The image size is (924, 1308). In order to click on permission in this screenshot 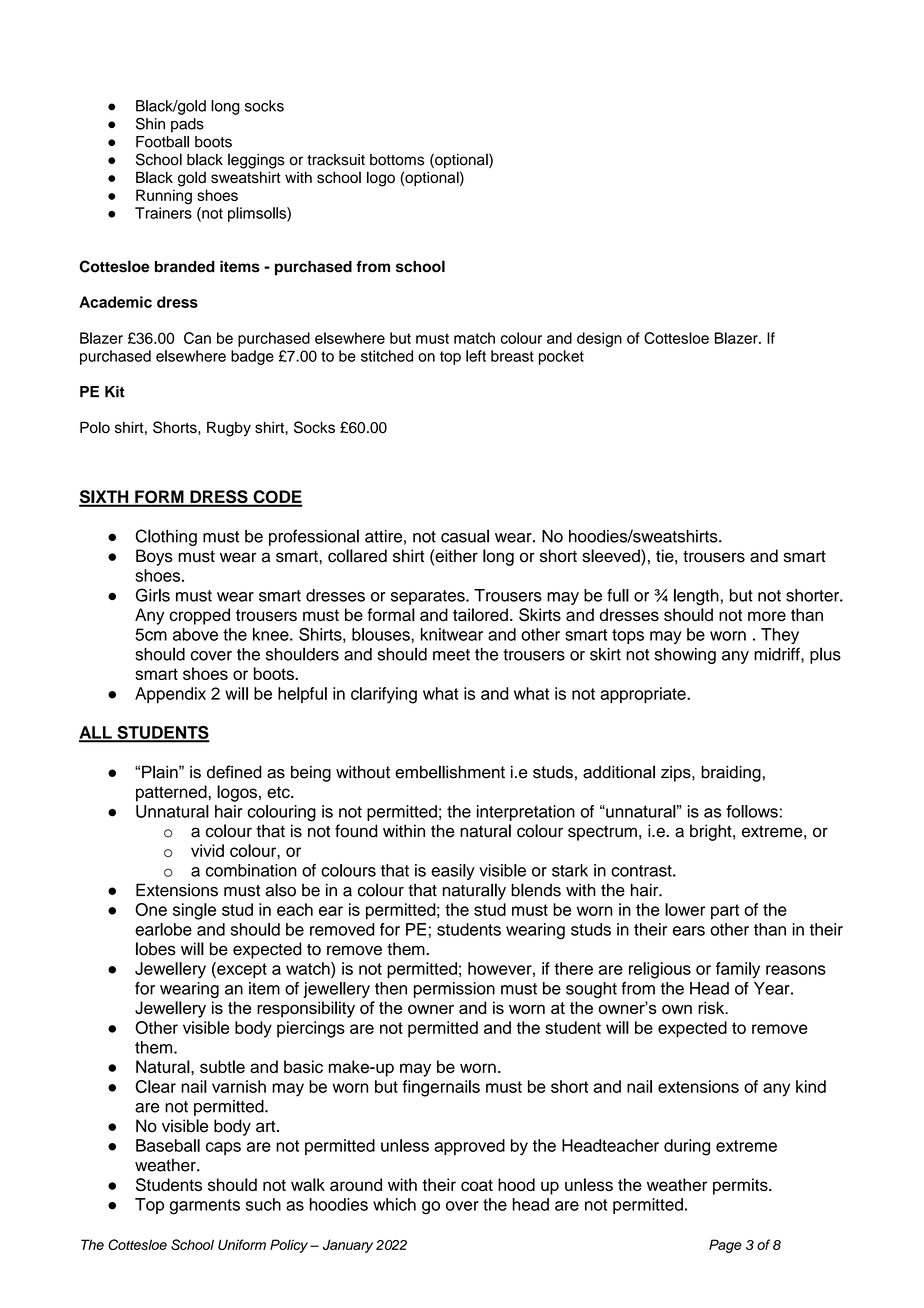, I will do `click(454, 990)`.
